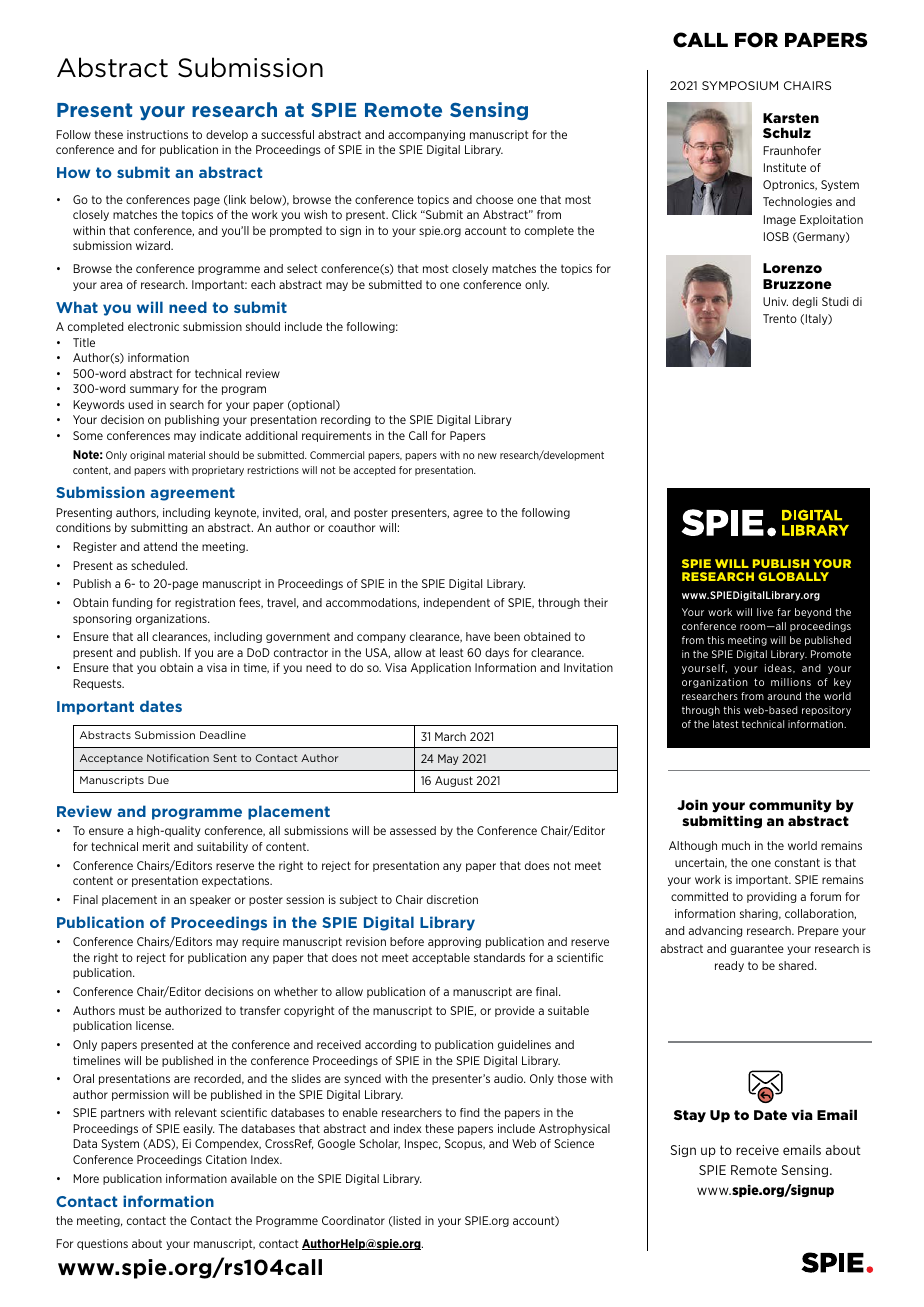 This document has height=1307, width=924. What do you see at coordinates (98, 684) in the document?
I see `Requests` at bounding box center [98, 684].
